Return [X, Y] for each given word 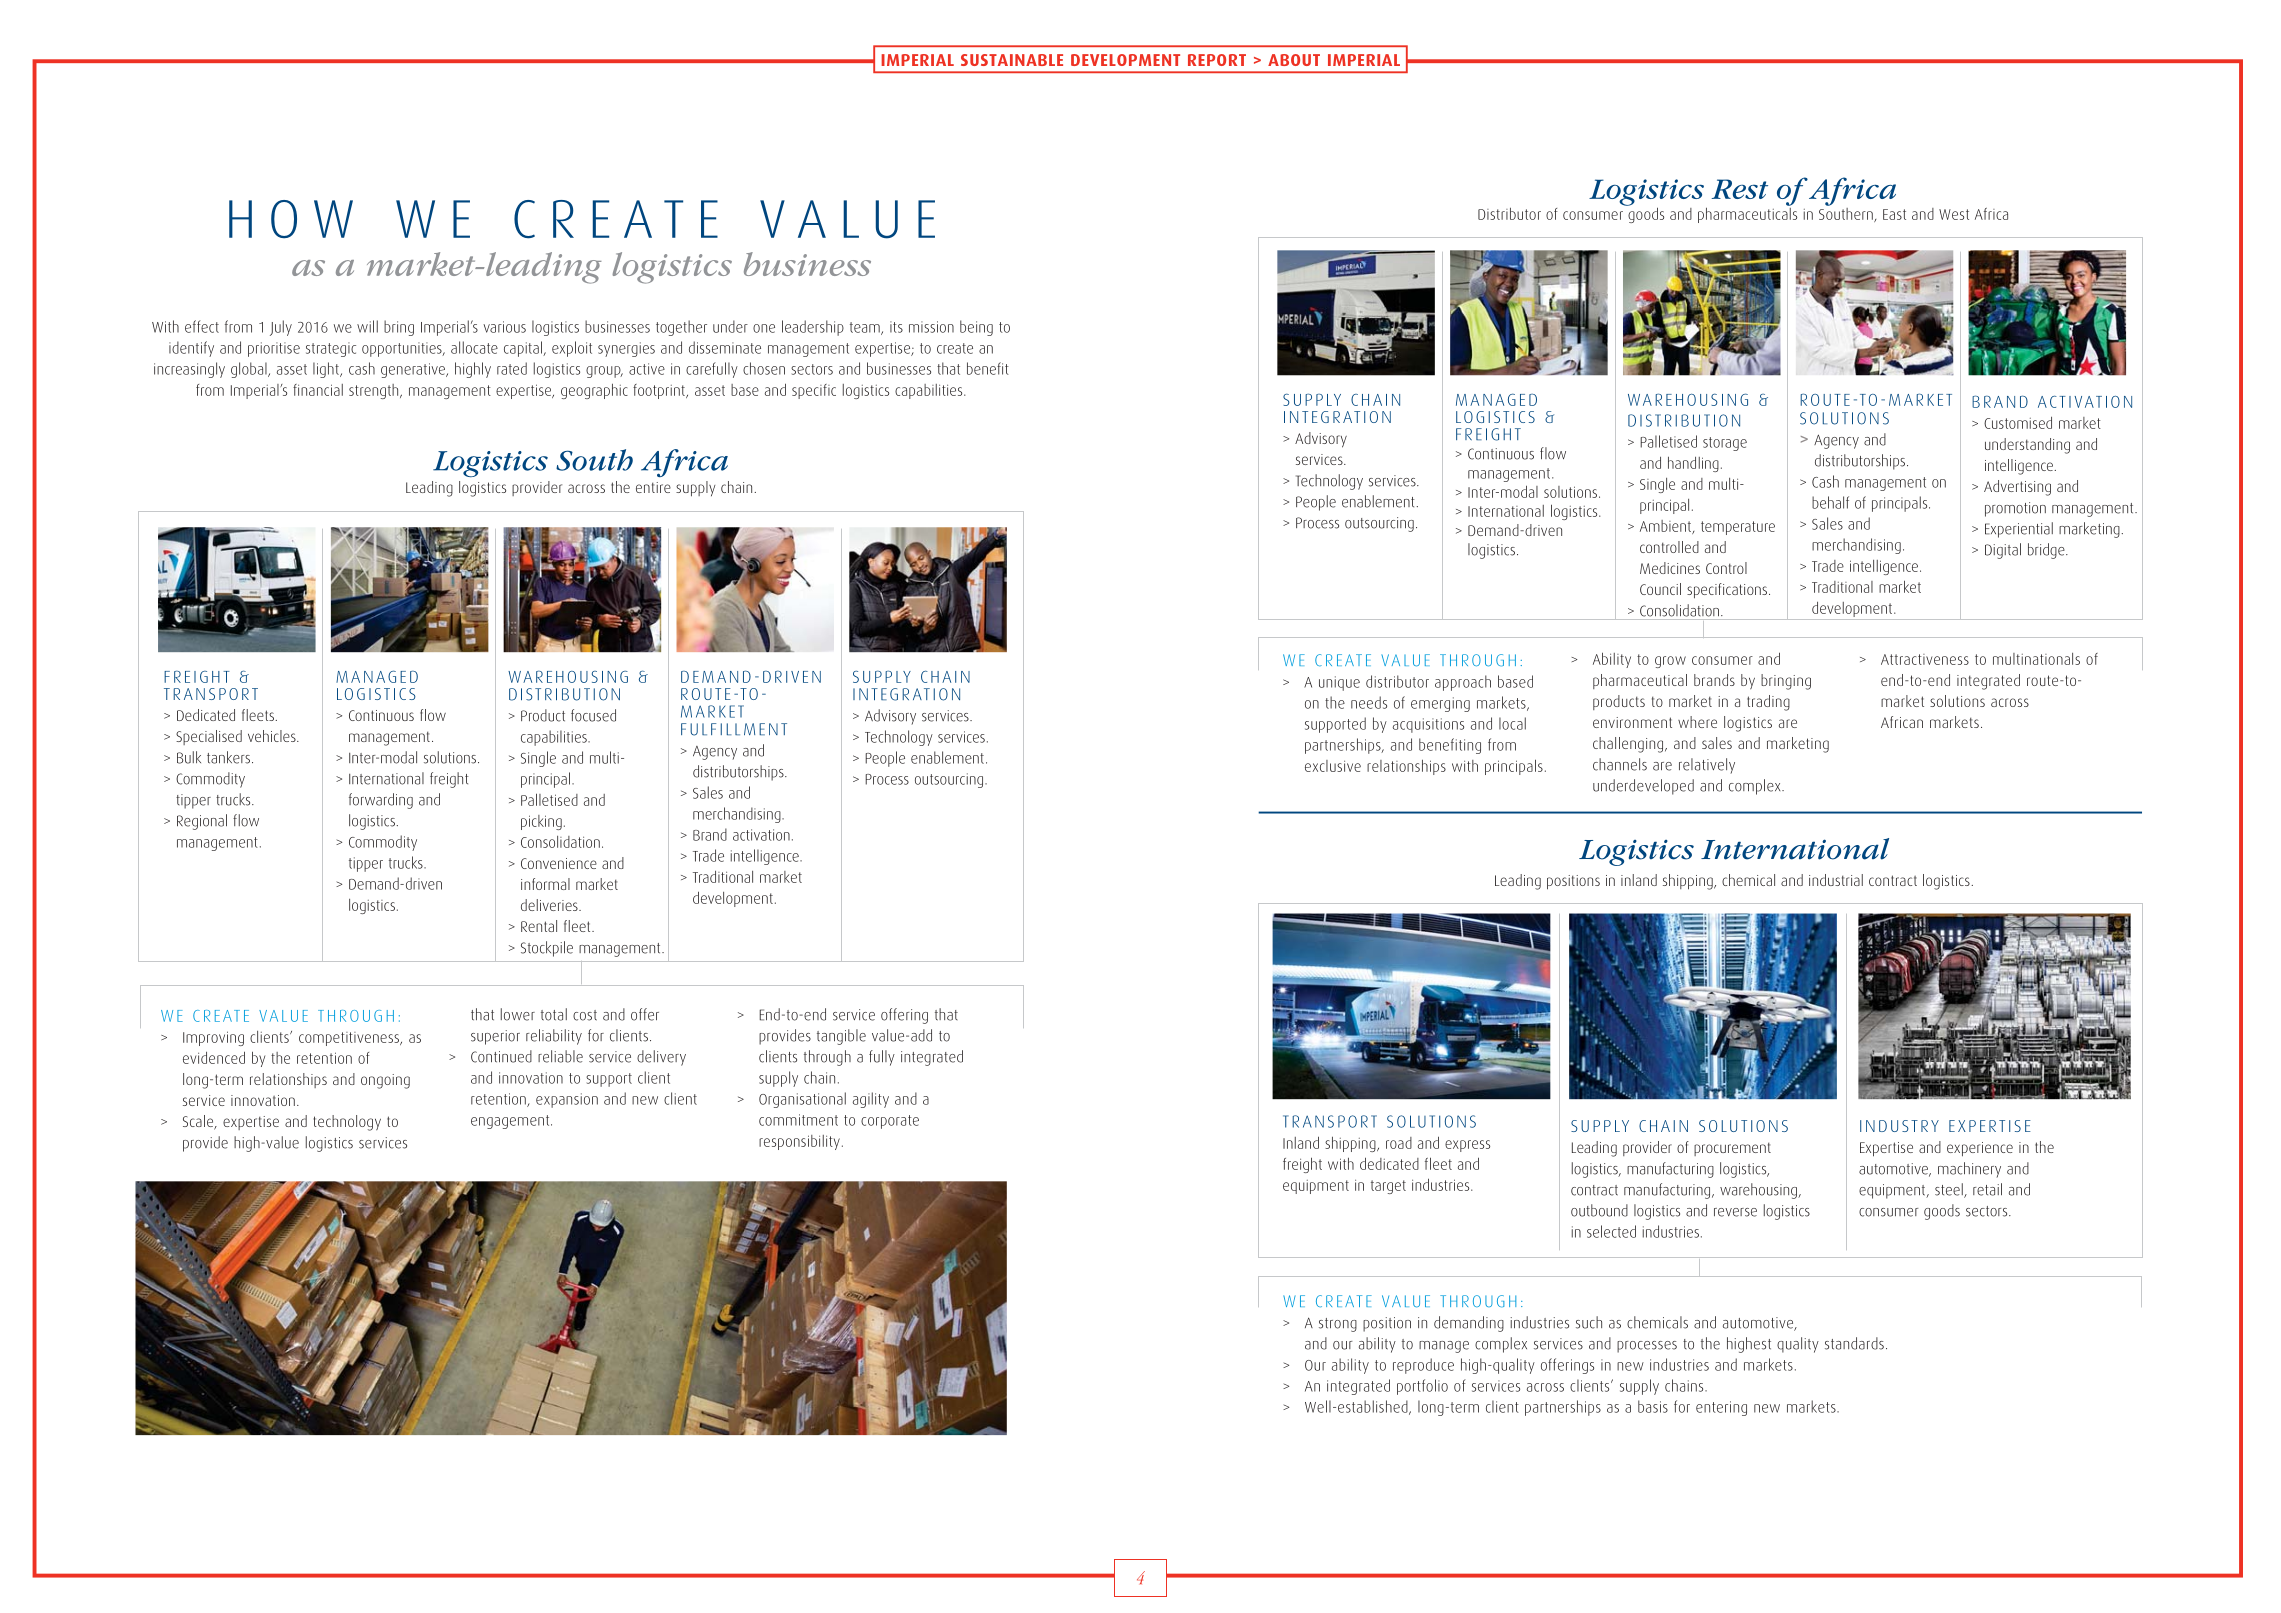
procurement [1732, 1149]
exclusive [1333, 766]
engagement [511, 1122]
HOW [291, 219]
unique [1339, 683]
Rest [1740, 189]
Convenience [559, 863]
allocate [474, 347]
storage [1725, 444]
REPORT [1217, 60]
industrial [1836, 880]
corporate [890, 1122]
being [976, 328]
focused [593, 715]
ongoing [385, 1081]
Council [1660, 589]
